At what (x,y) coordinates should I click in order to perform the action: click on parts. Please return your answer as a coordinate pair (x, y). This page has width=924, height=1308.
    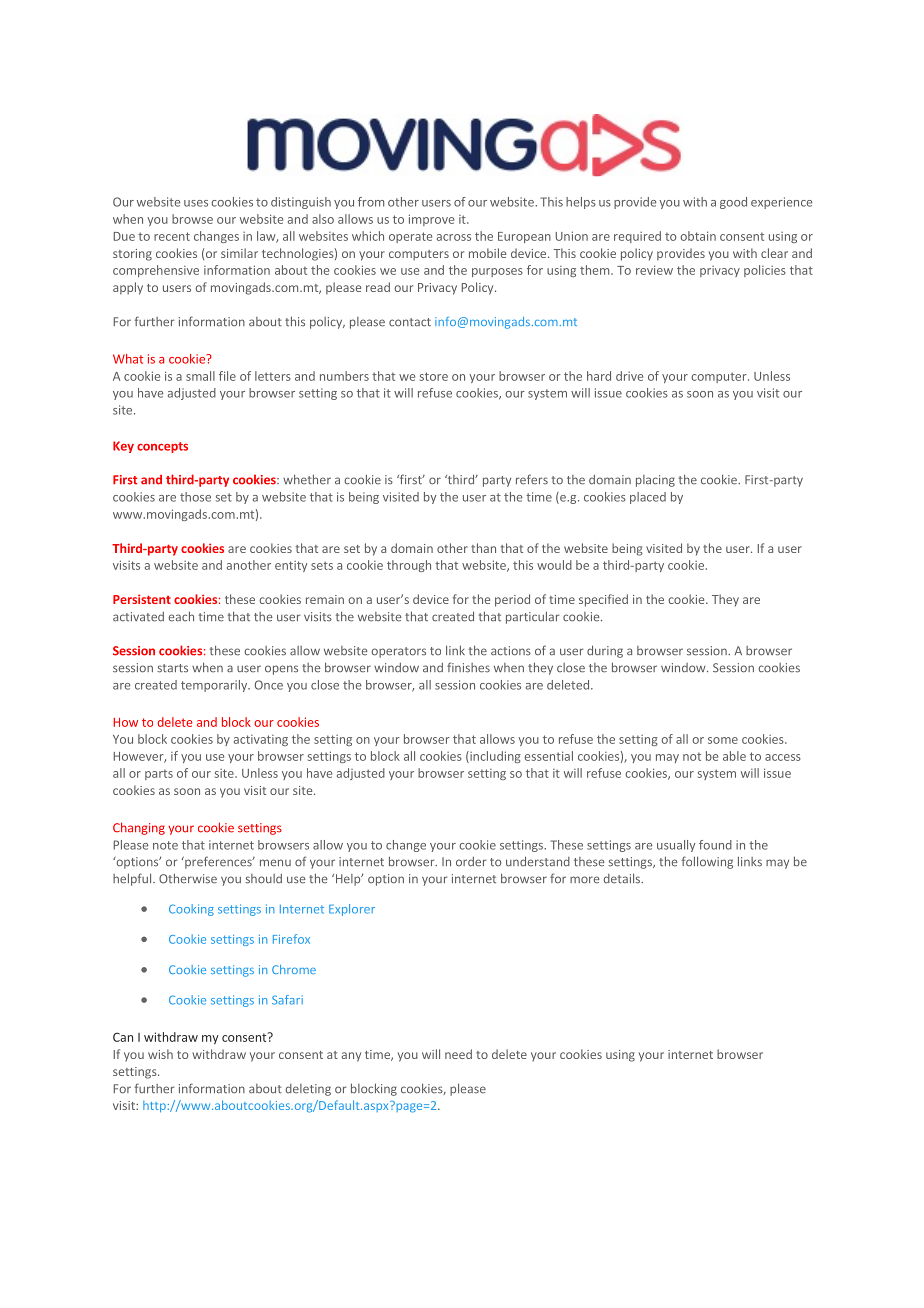
    Looking at the image, I should click on (159, 774).
